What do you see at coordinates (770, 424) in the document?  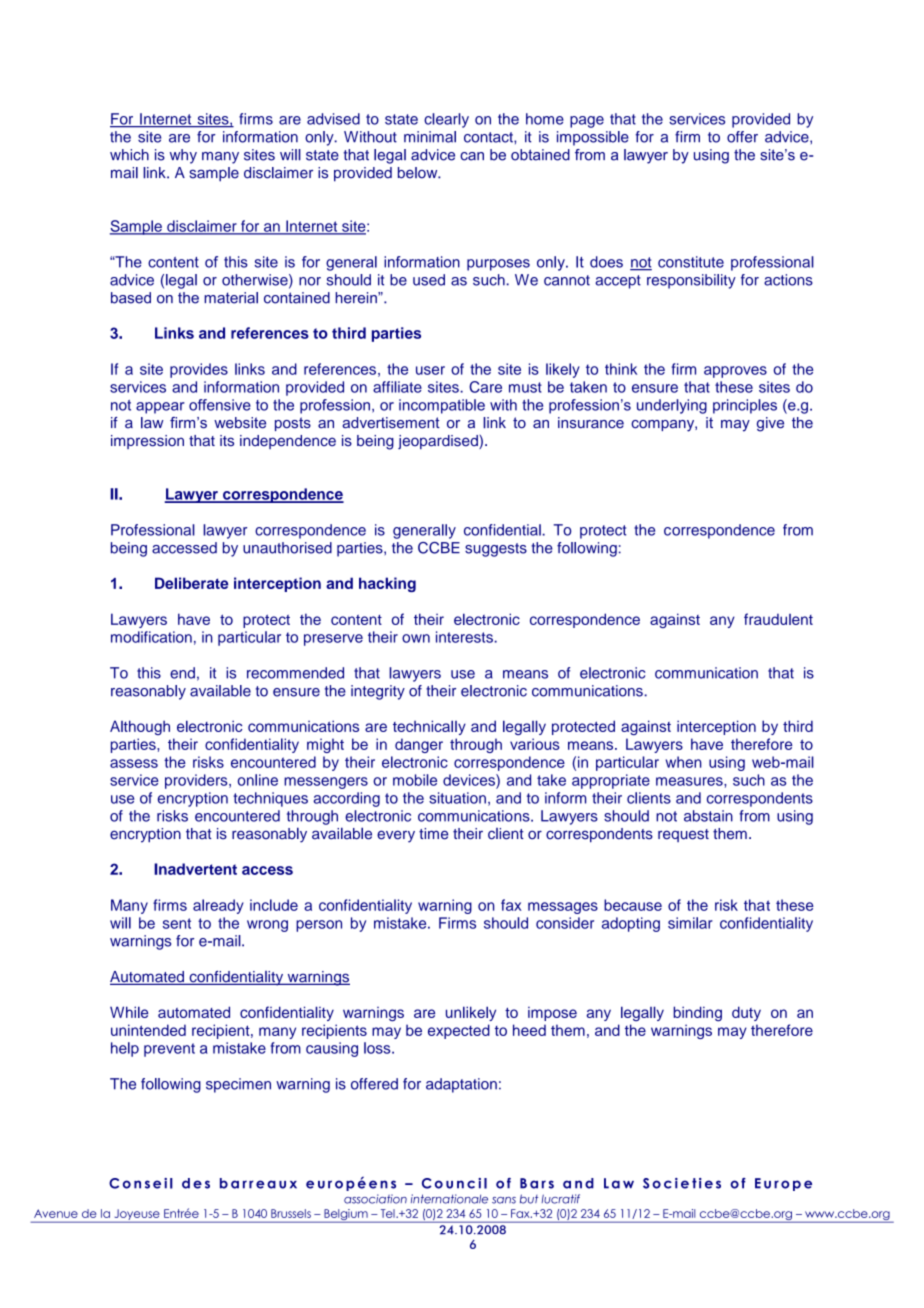 I see `give` at bounding box center [770, 424].
